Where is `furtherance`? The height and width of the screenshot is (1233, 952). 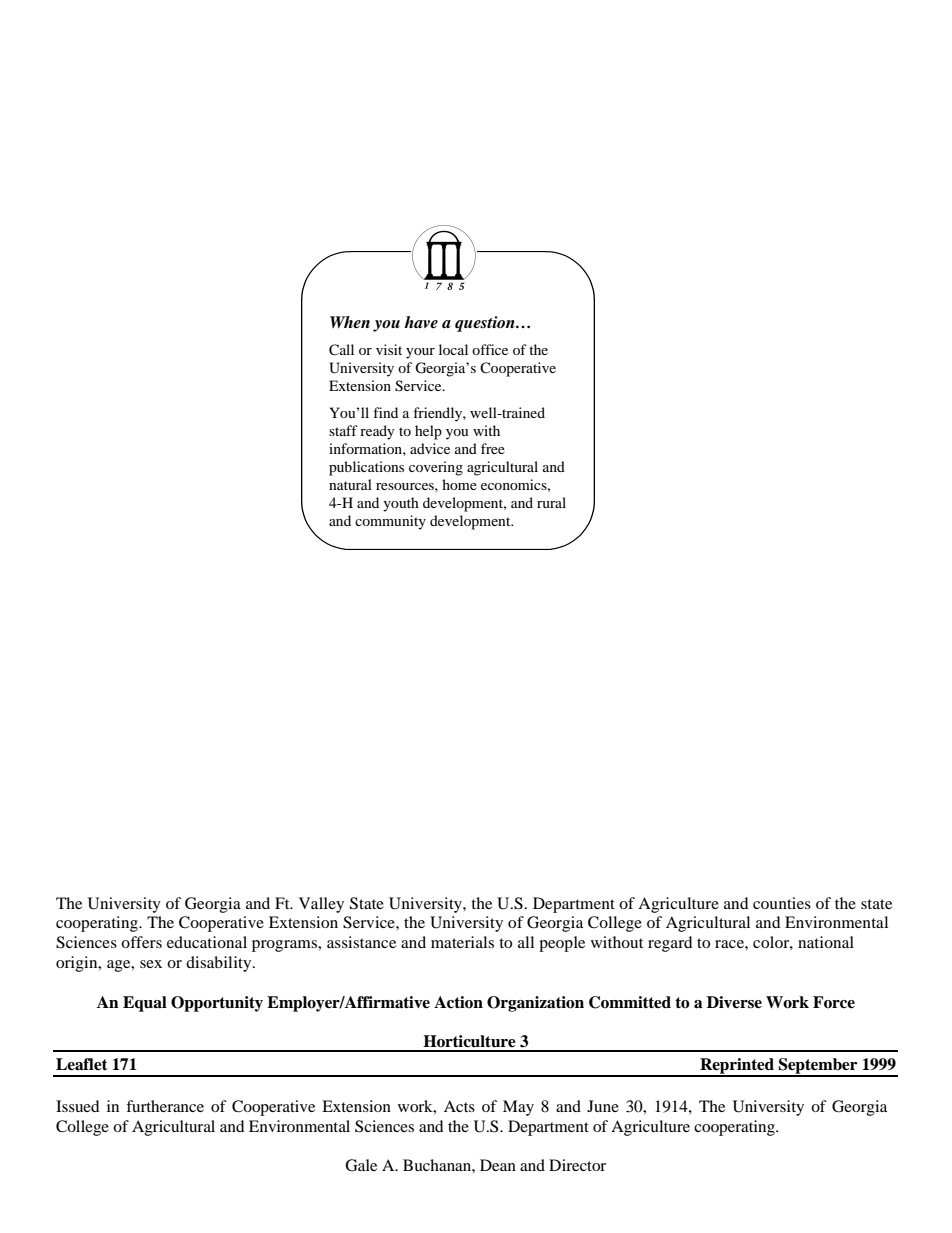
furtherance is located at coordinates (165, 1106).
